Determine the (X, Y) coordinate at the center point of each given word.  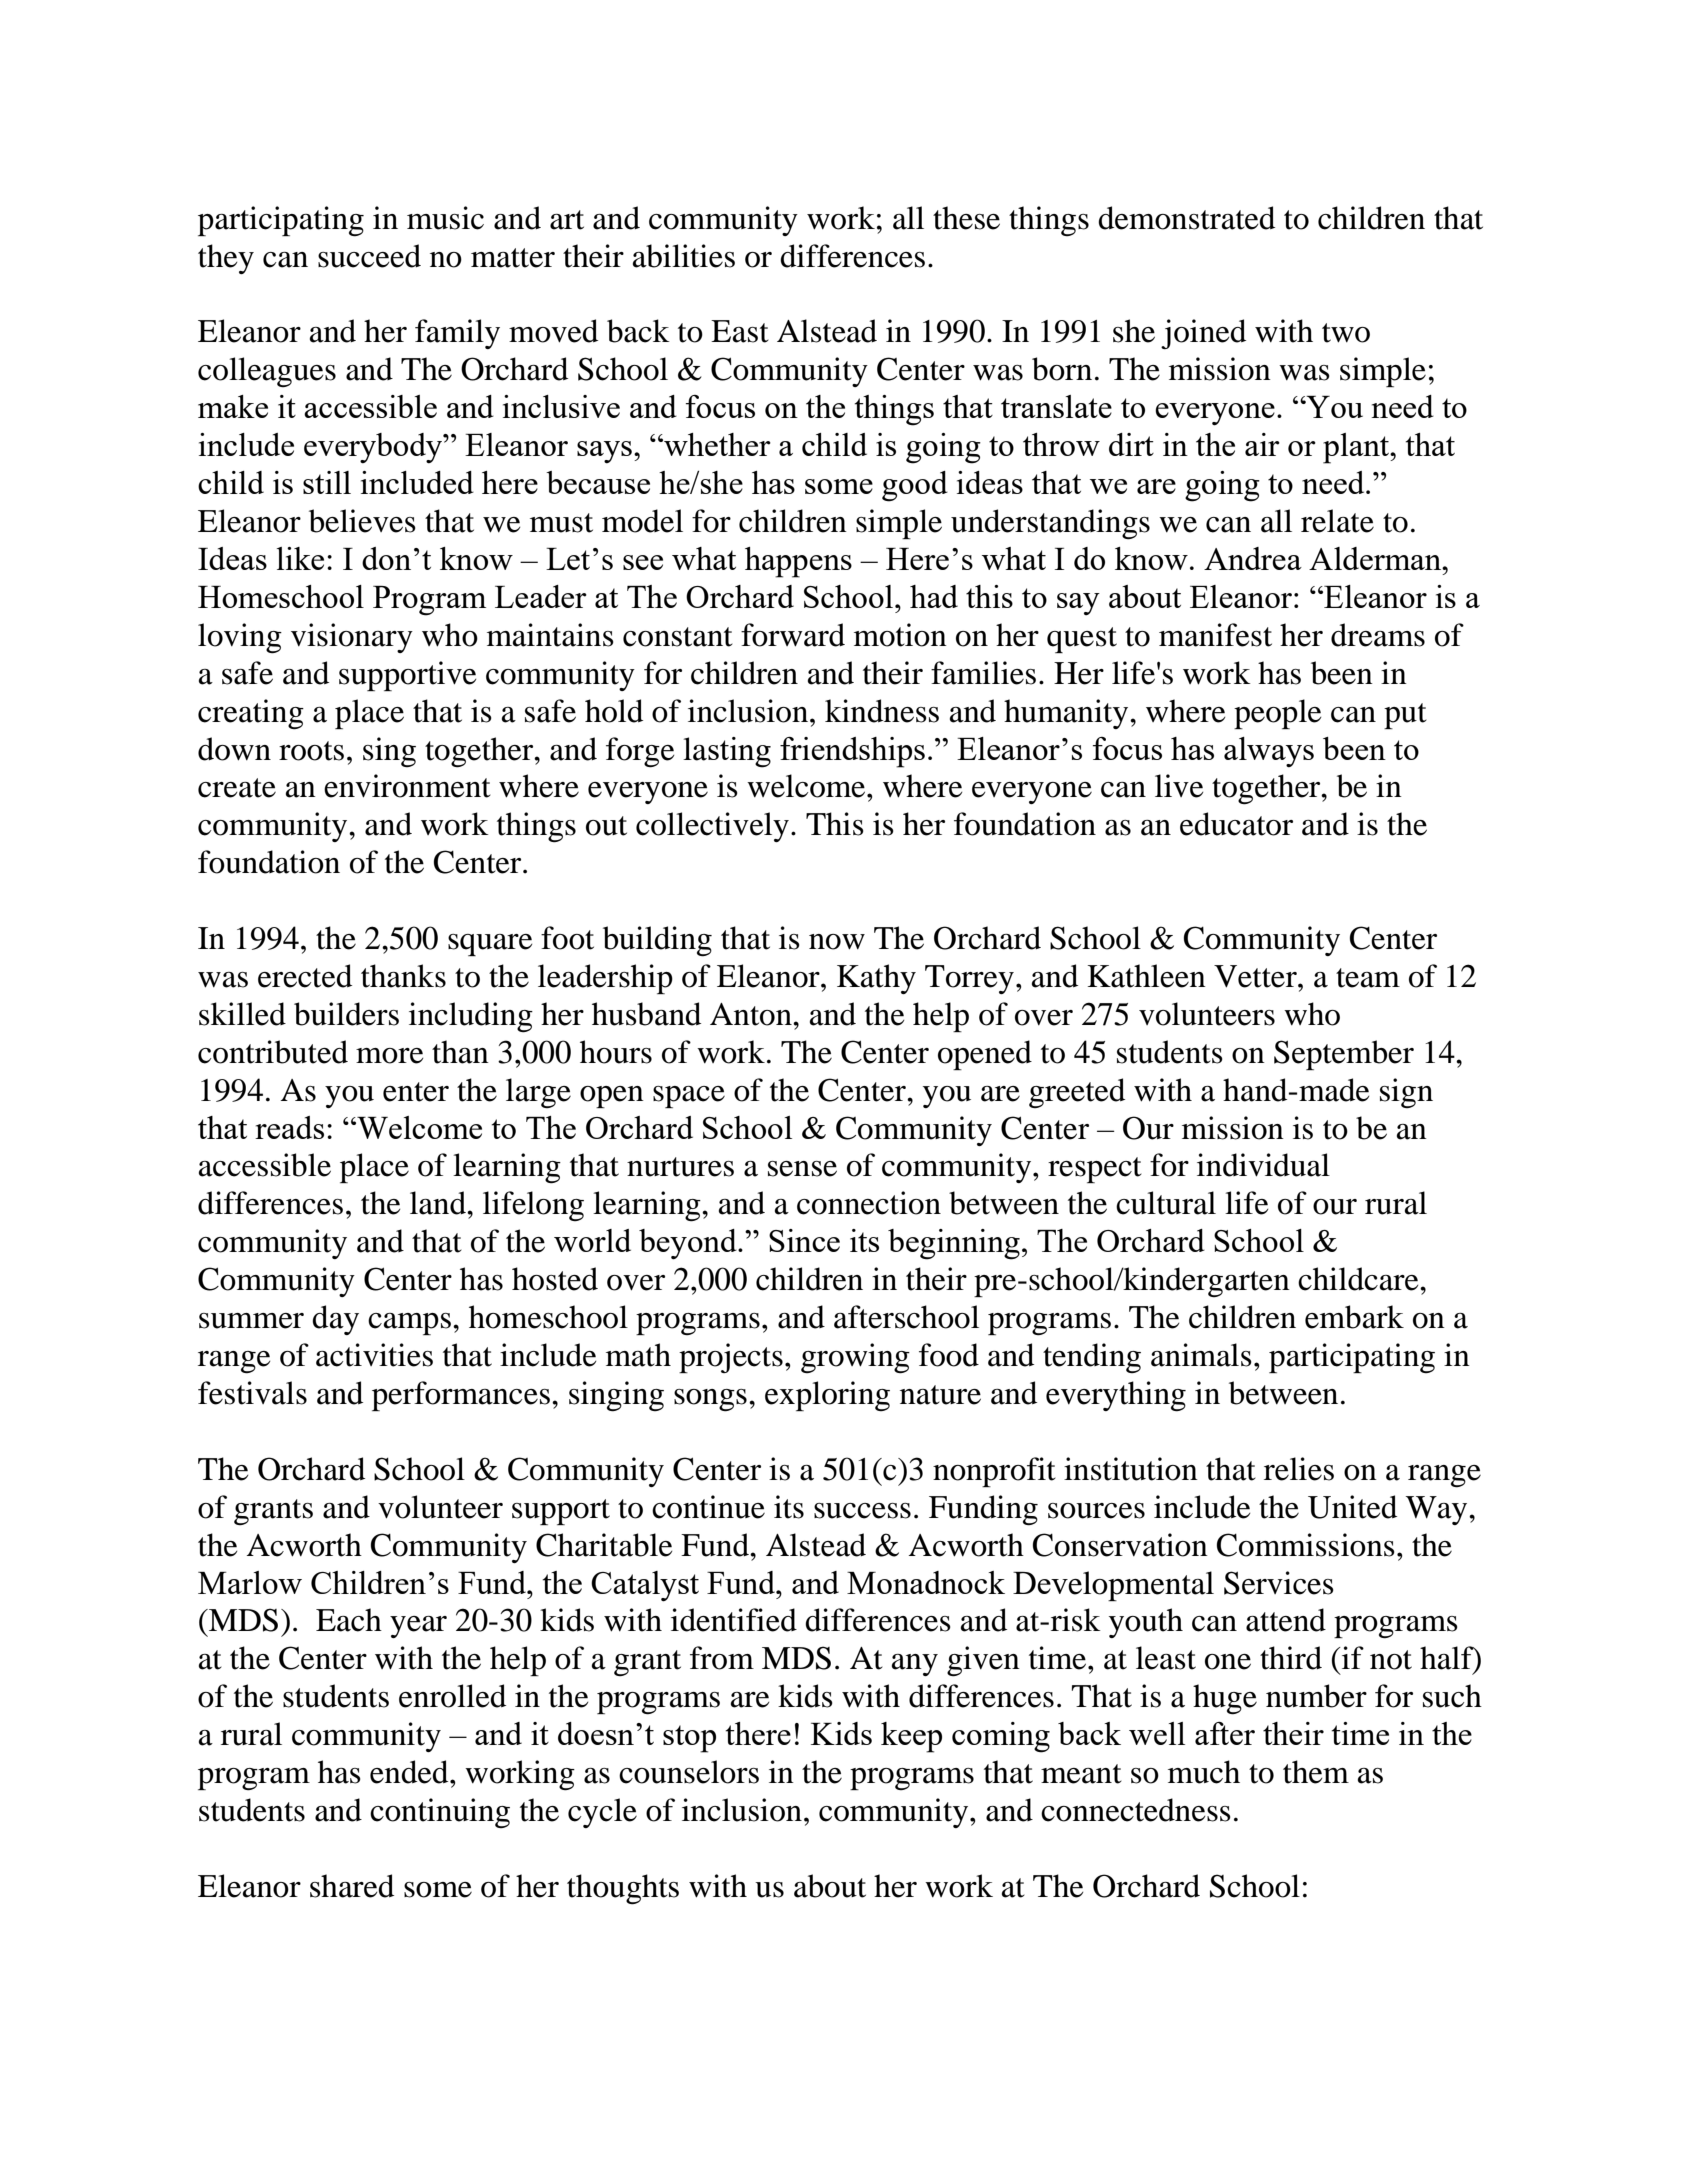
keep (911, 1737)
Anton (752, 1014)
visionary (352, 638)
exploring (827, 1396)
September (1344, 1055)
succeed (369, 256)
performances (461, 1396)
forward (793, 635)
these (966, 218)
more (389, 1056)
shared (352, 1886)
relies (1299, 1469)
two (1346, 333)
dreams (1378, 635)
